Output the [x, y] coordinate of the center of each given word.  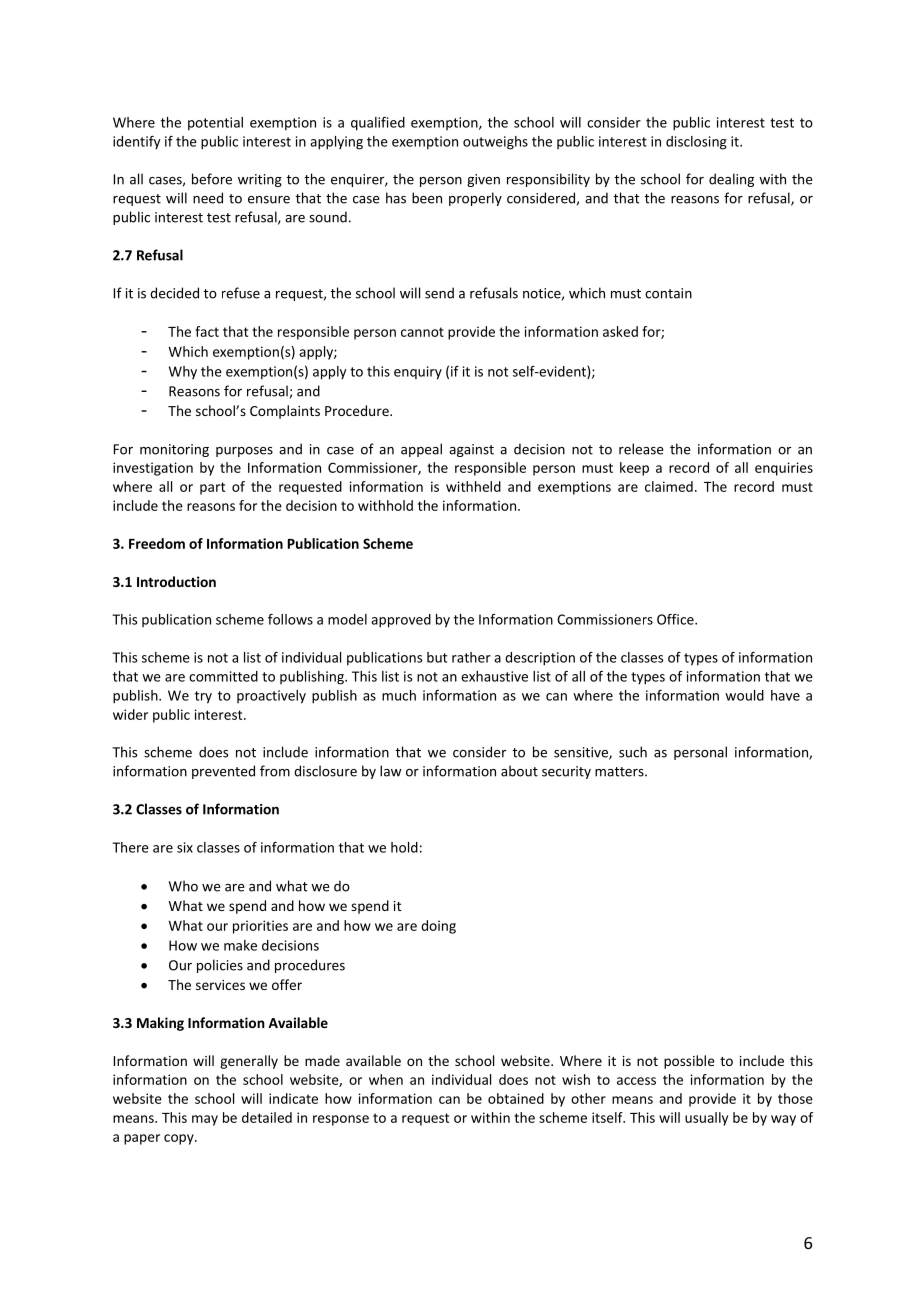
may [205, 1120]
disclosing [696, 143]
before [212, 179]
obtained [516, 1098]
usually [706, 1119]
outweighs [495, 143]
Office [676, 619]
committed [223, 676]
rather [471, 657]
